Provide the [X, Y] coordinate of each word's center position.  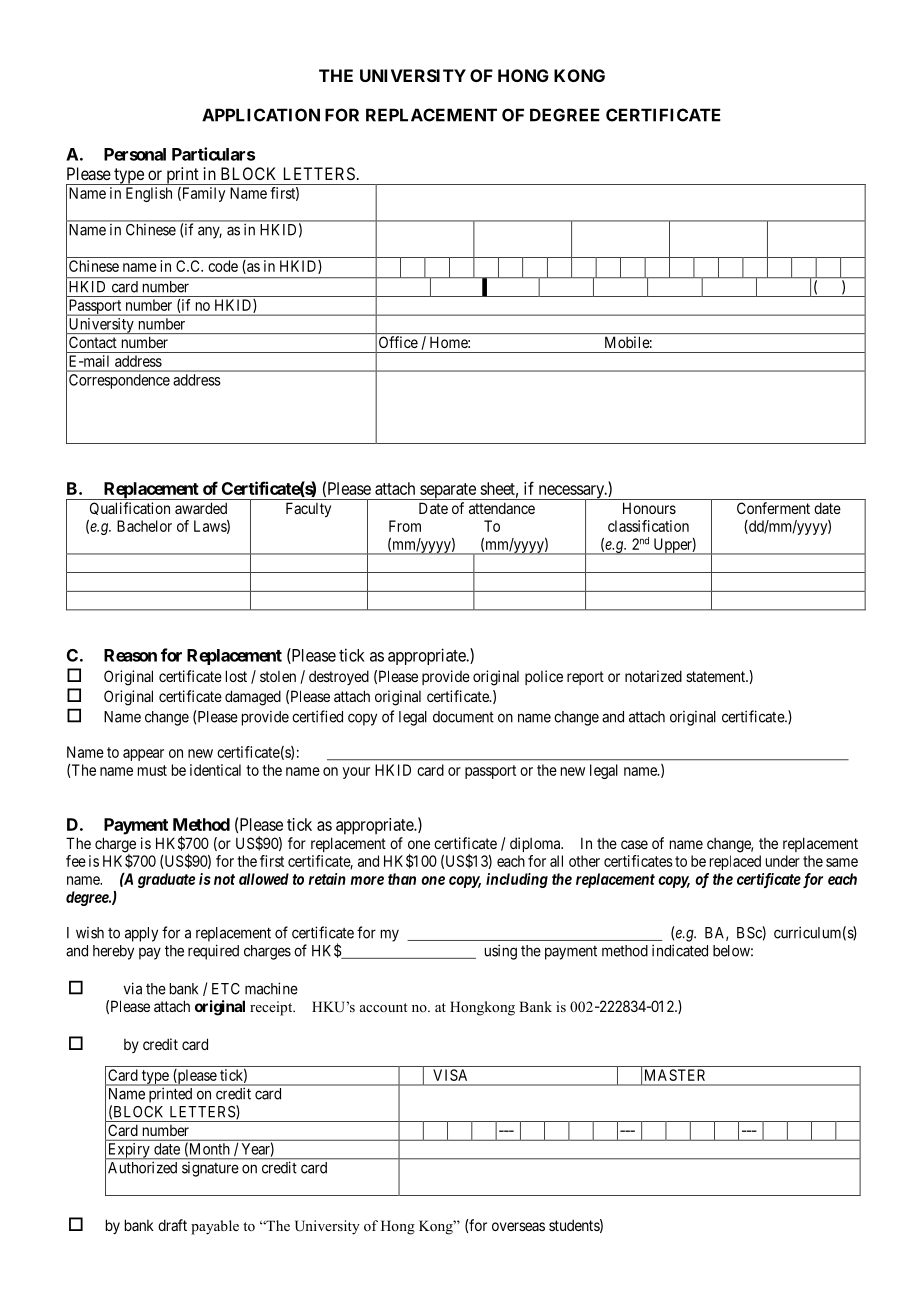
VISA [450, 1075]
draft [172, 1225]
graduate [166, 880]
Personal [135, 154]
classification [648, 526]
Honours [649, 508]
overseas [518, 1226]
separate [448, 491]
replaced [735, 862]
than [402, 879]
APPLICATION [261, 115]
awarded [201, 508]
